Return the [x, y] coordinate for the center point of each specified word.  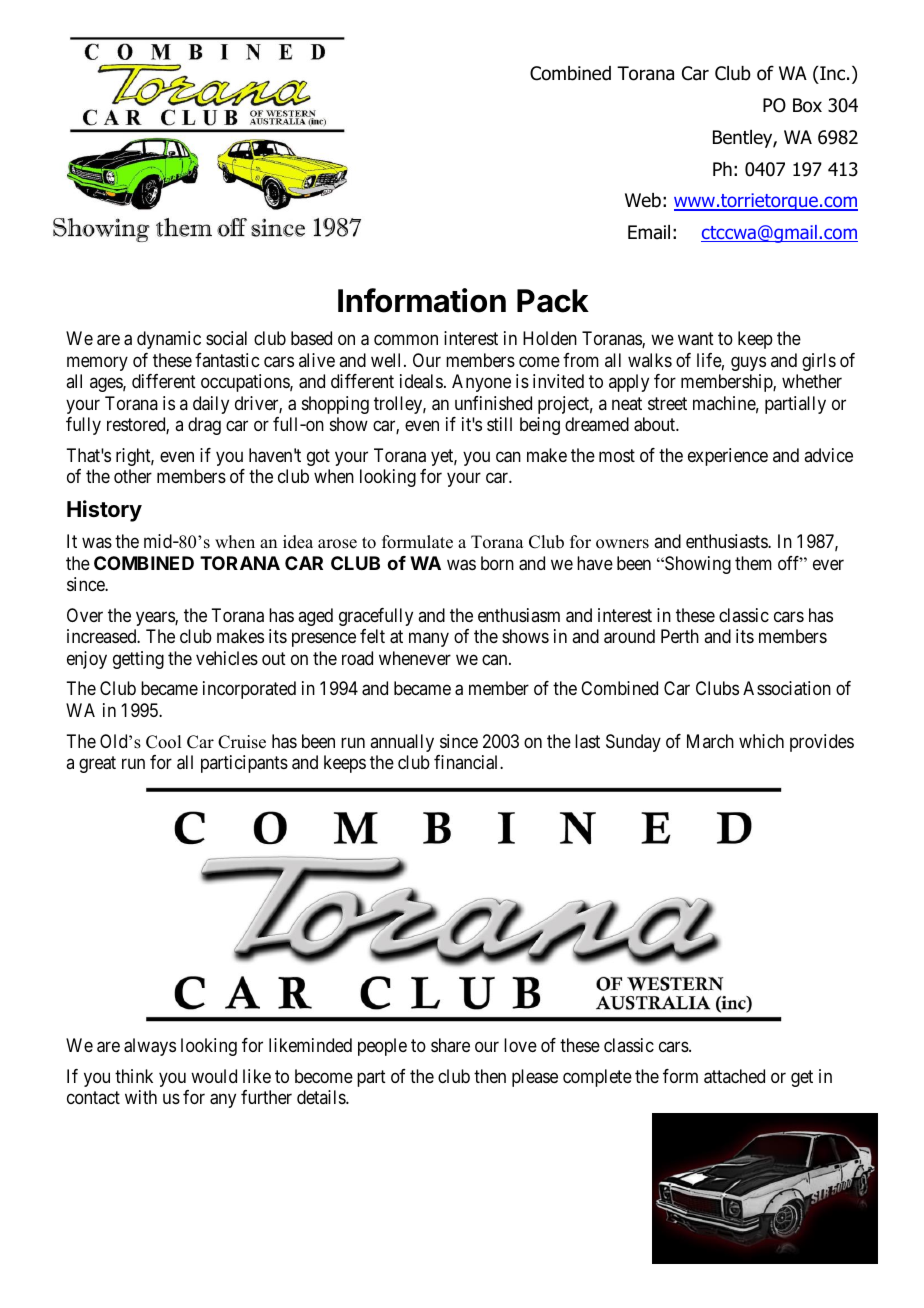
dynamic [169, 340]
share [450, 1045]
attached [734, 1076]
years [156, 618]
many [429, 640]
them [753, 563]
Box [807, 105]
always [150, 1047]
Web [643, 200]
